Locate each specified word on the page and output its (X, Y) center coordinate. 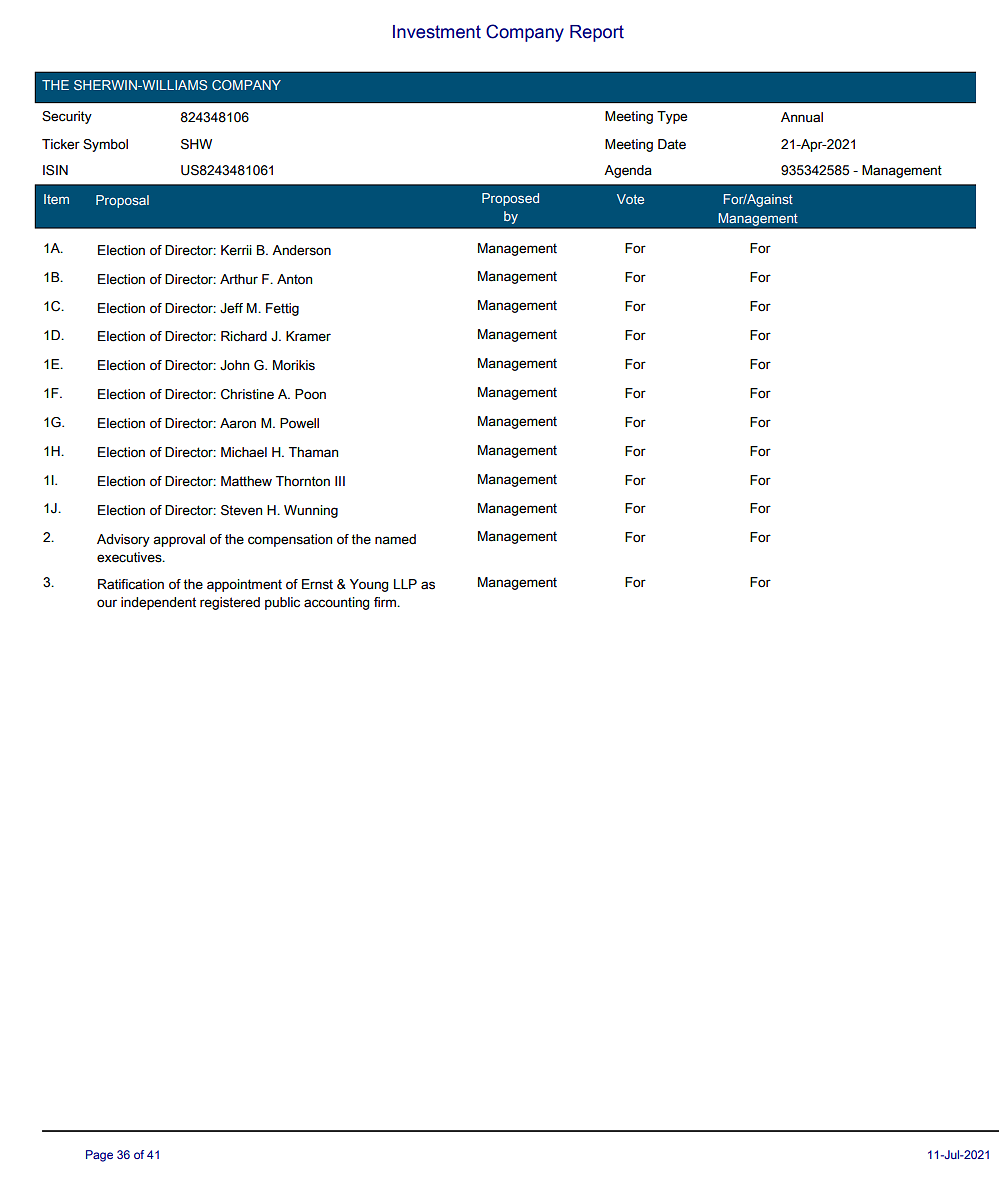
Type (672, 117)
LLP (405, 584)
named (395, 539)
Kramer (308, 336)
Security (67, 117)
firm (386, 602)
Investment (437, 32)
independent (158, 603)
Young (369, 585)
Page (99, 1156)
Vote (630, 199)
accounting (336, 603)
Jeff (231, 308)
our (107, 603)
